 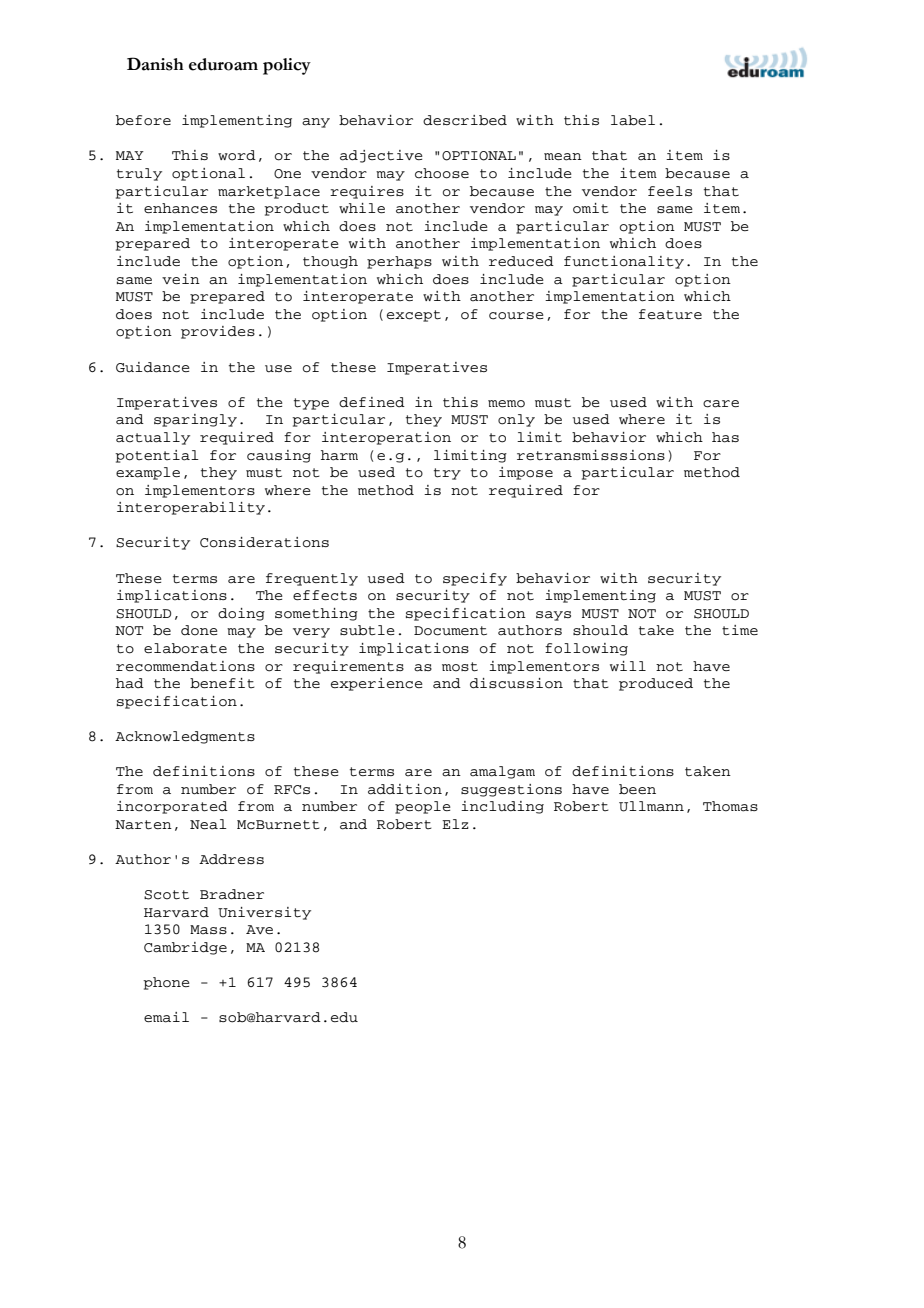 I want to click on sparingly, so click(x=195, y=420).
